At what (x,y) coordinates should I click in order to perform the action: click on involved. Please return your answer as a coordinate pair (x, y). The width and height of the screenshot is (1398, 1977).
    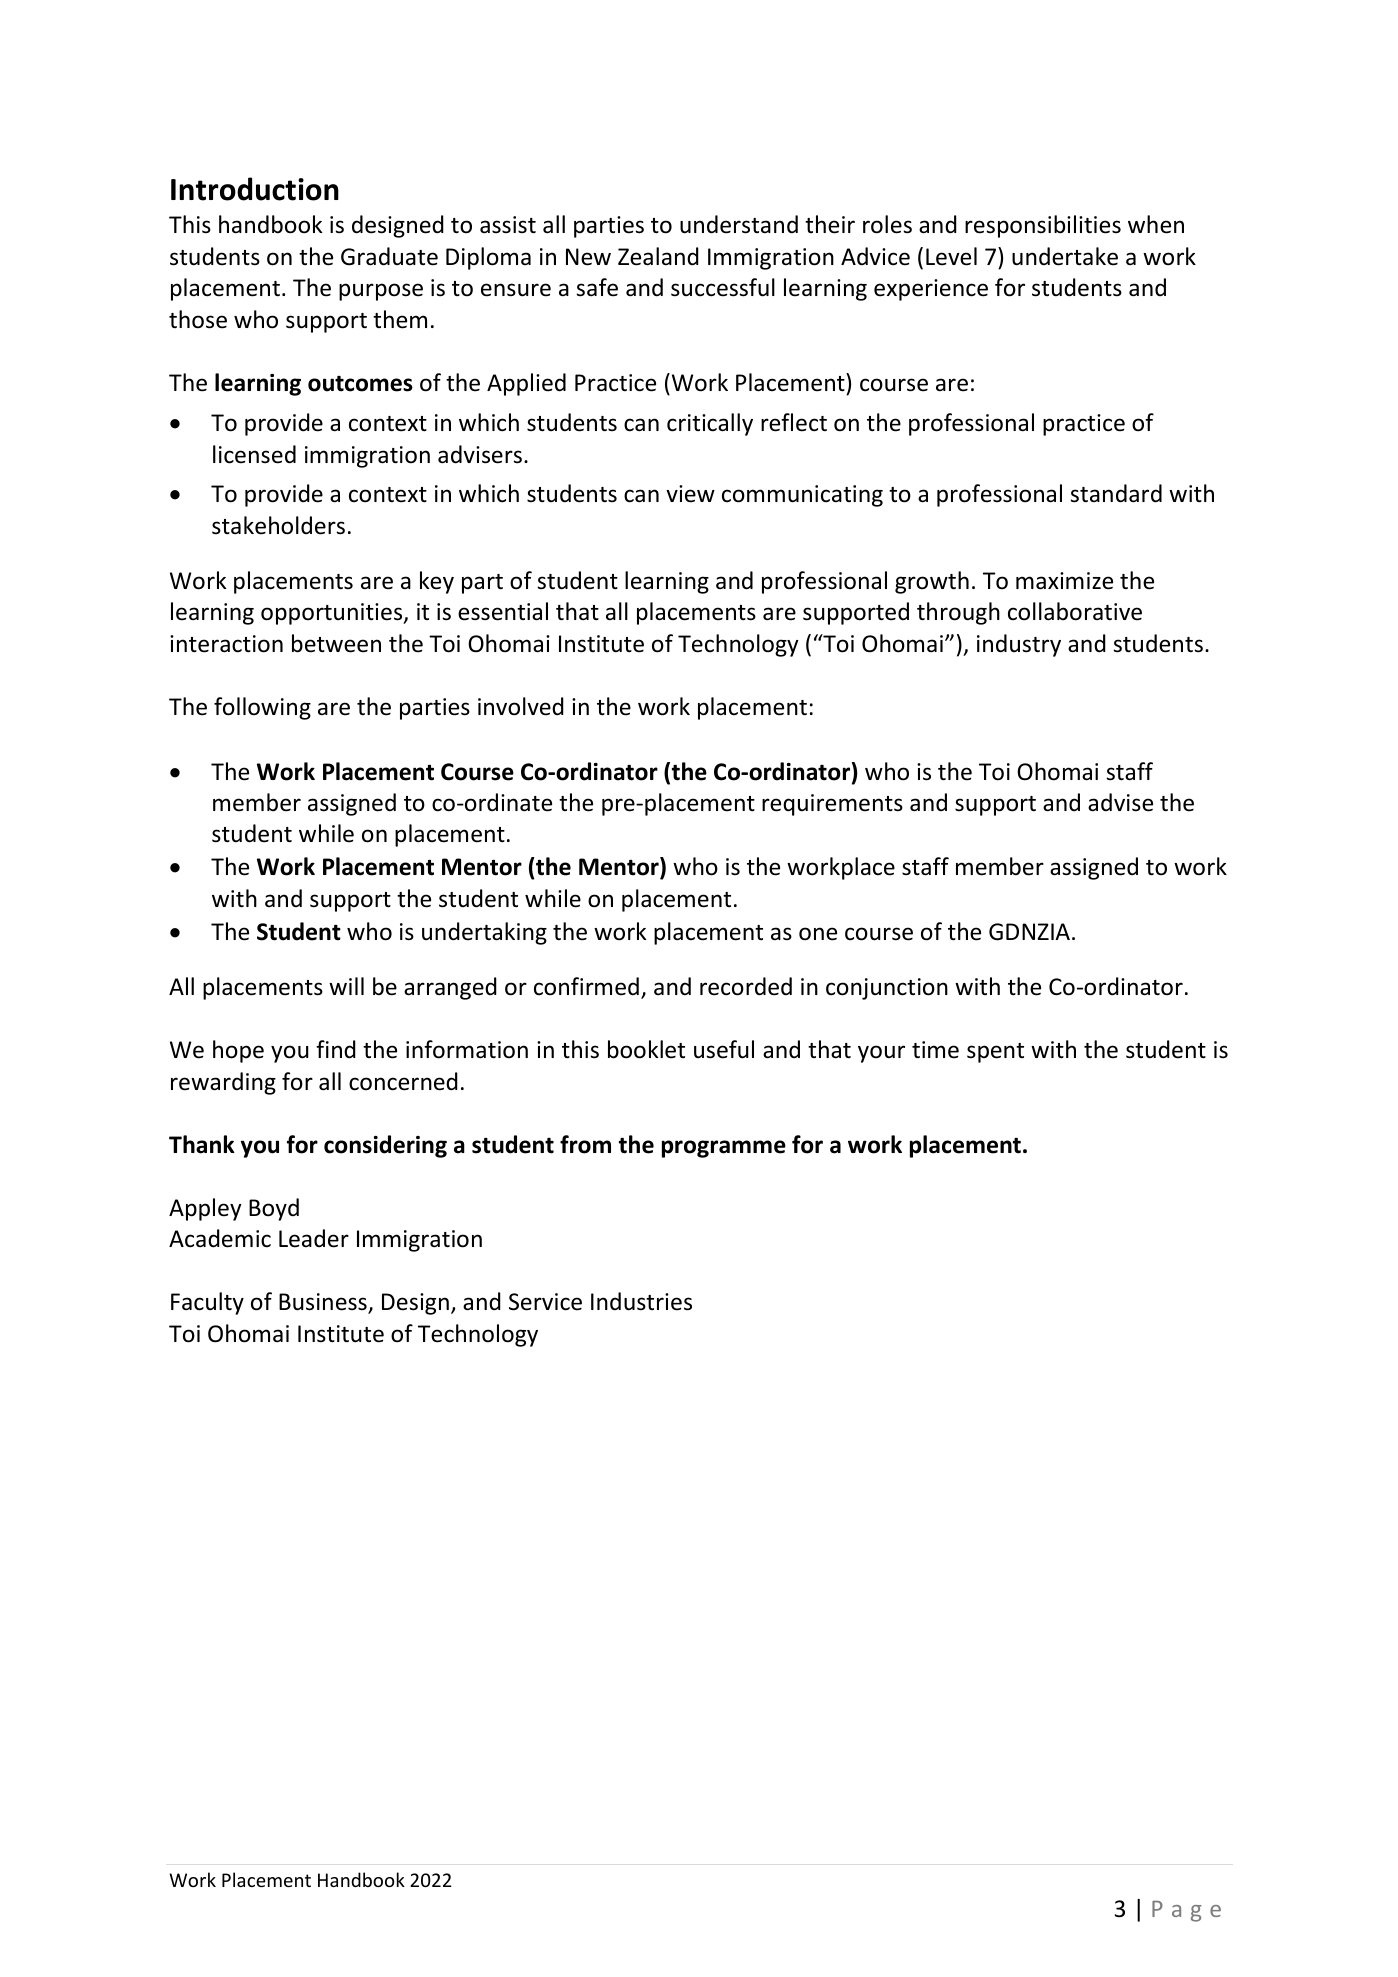
    Looking at the image, I should click on (521, 706).
